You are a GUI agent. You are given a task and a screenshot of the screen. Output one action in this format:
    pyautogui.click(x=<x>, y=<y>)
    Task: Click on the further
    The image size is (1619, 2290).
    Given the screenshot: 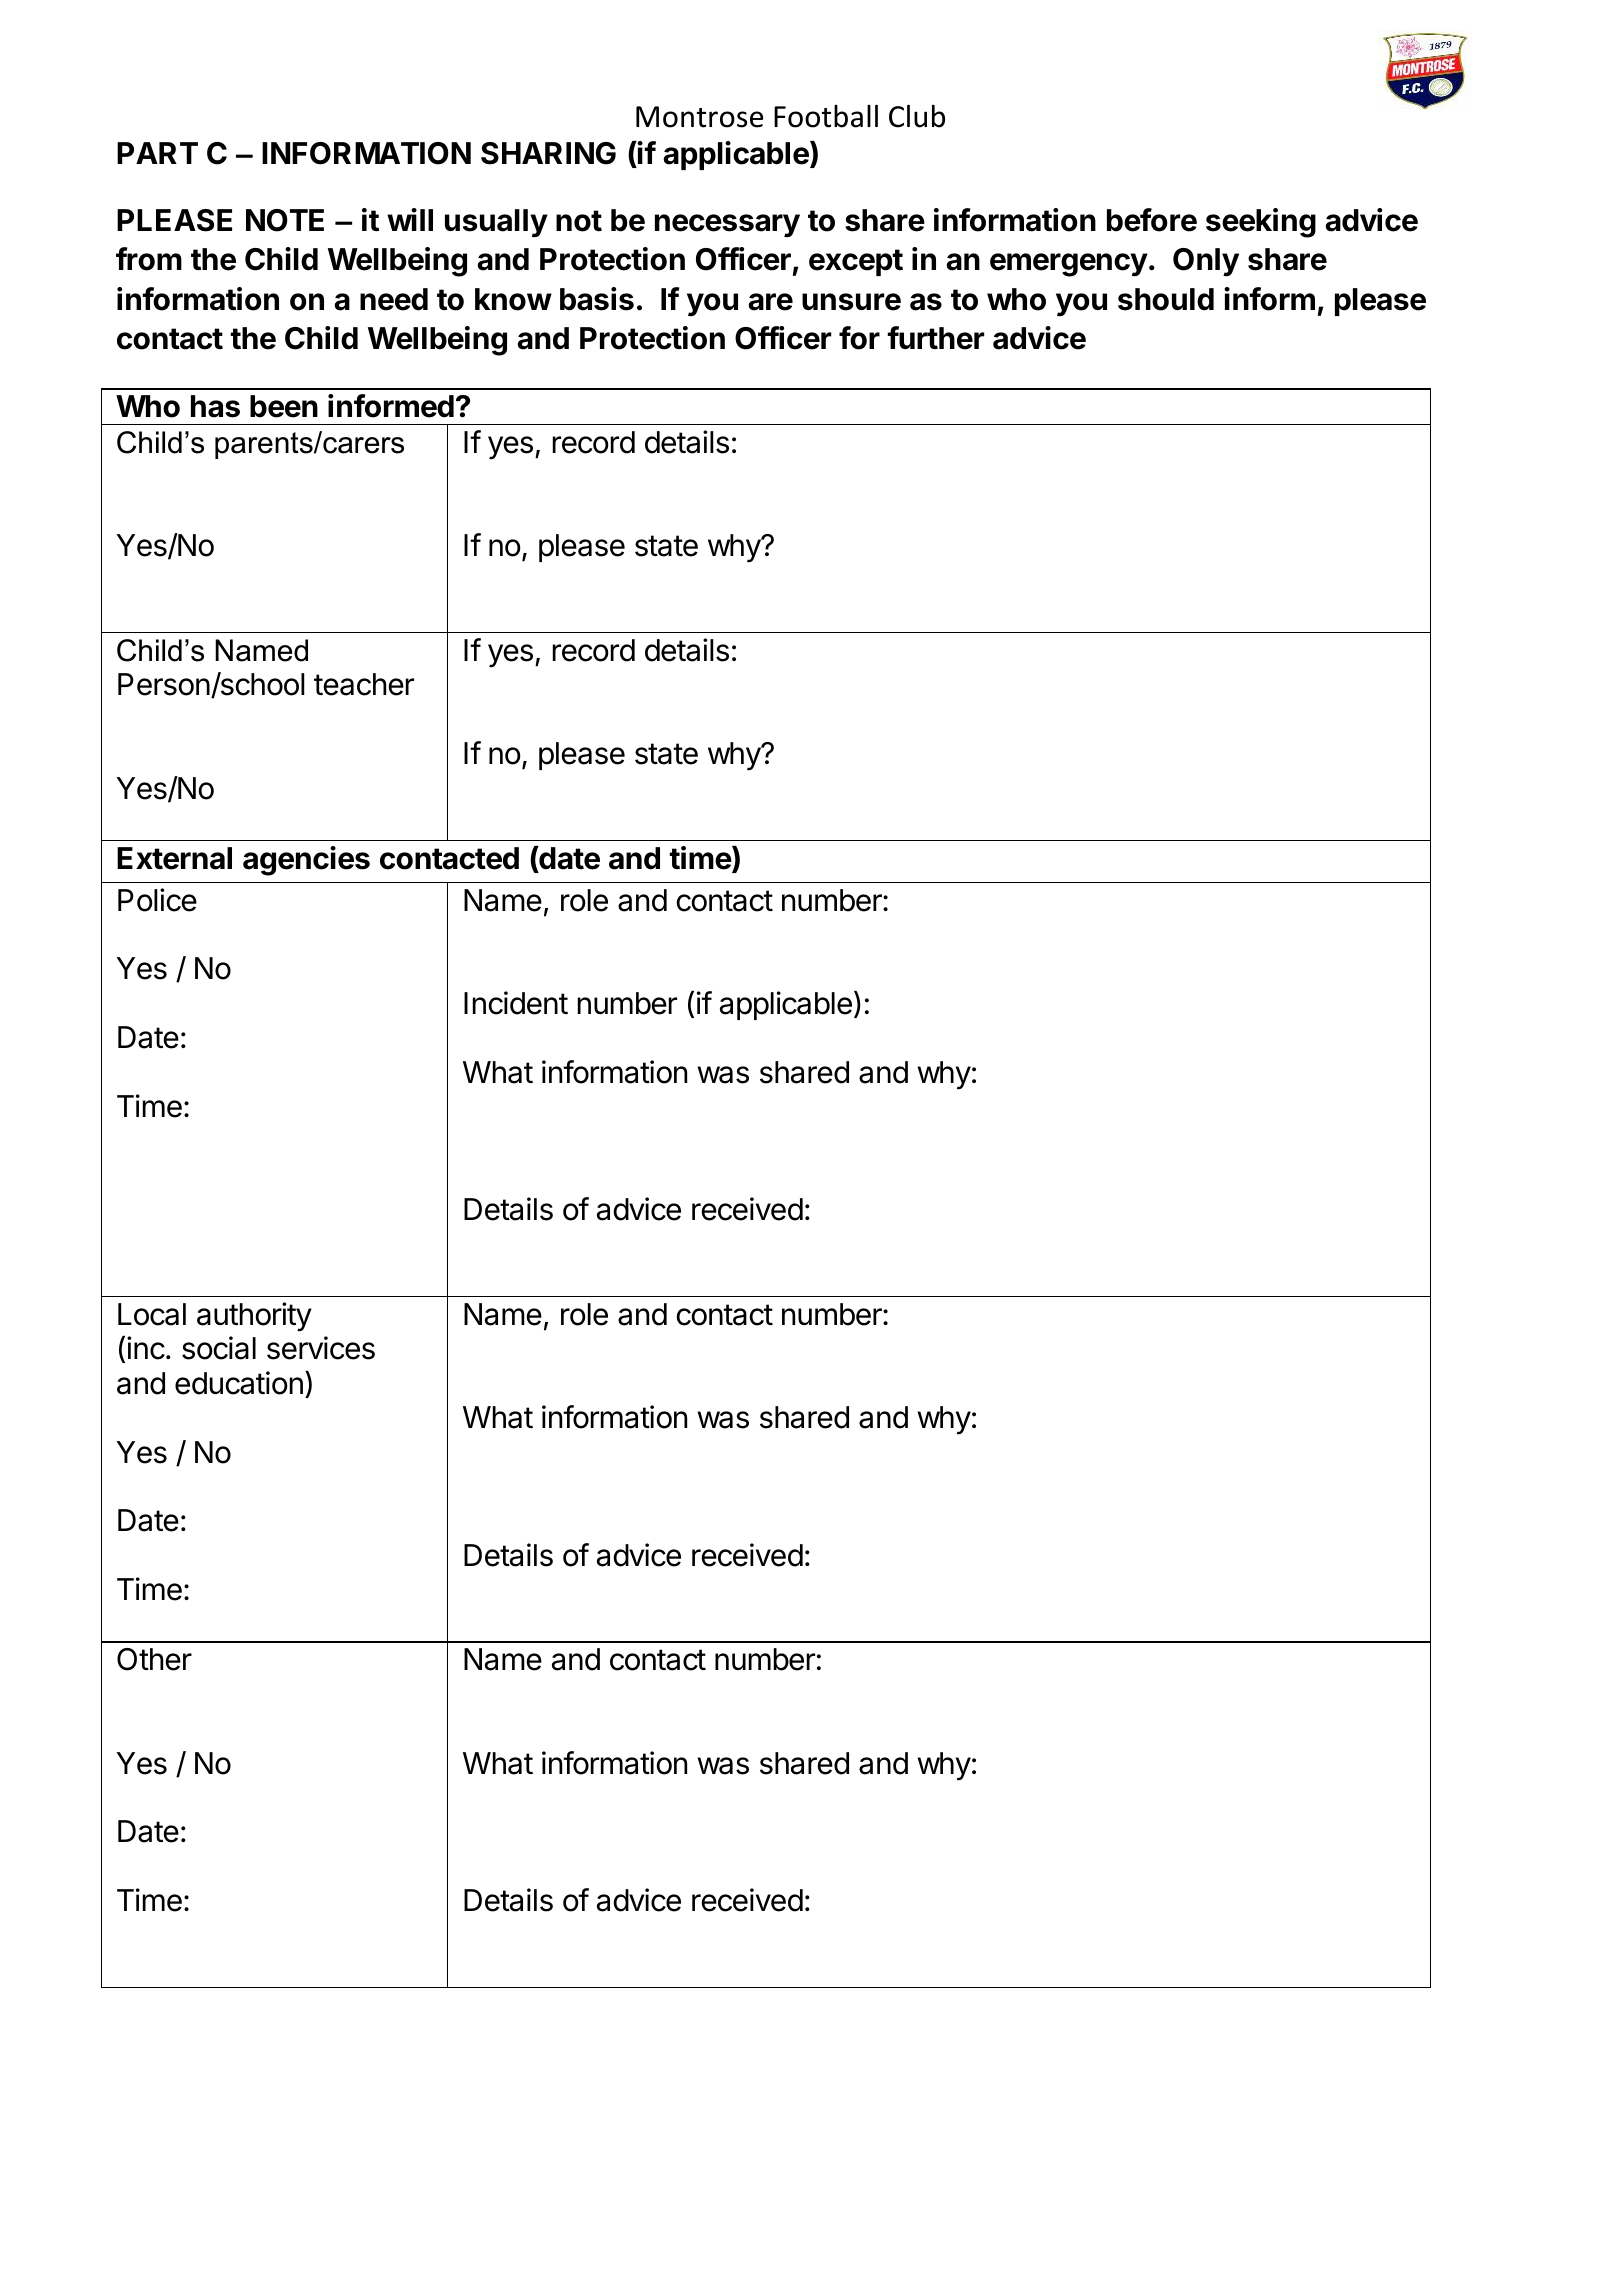 What is the action you would take?
    pyautogui.click(x=935, y=338)
